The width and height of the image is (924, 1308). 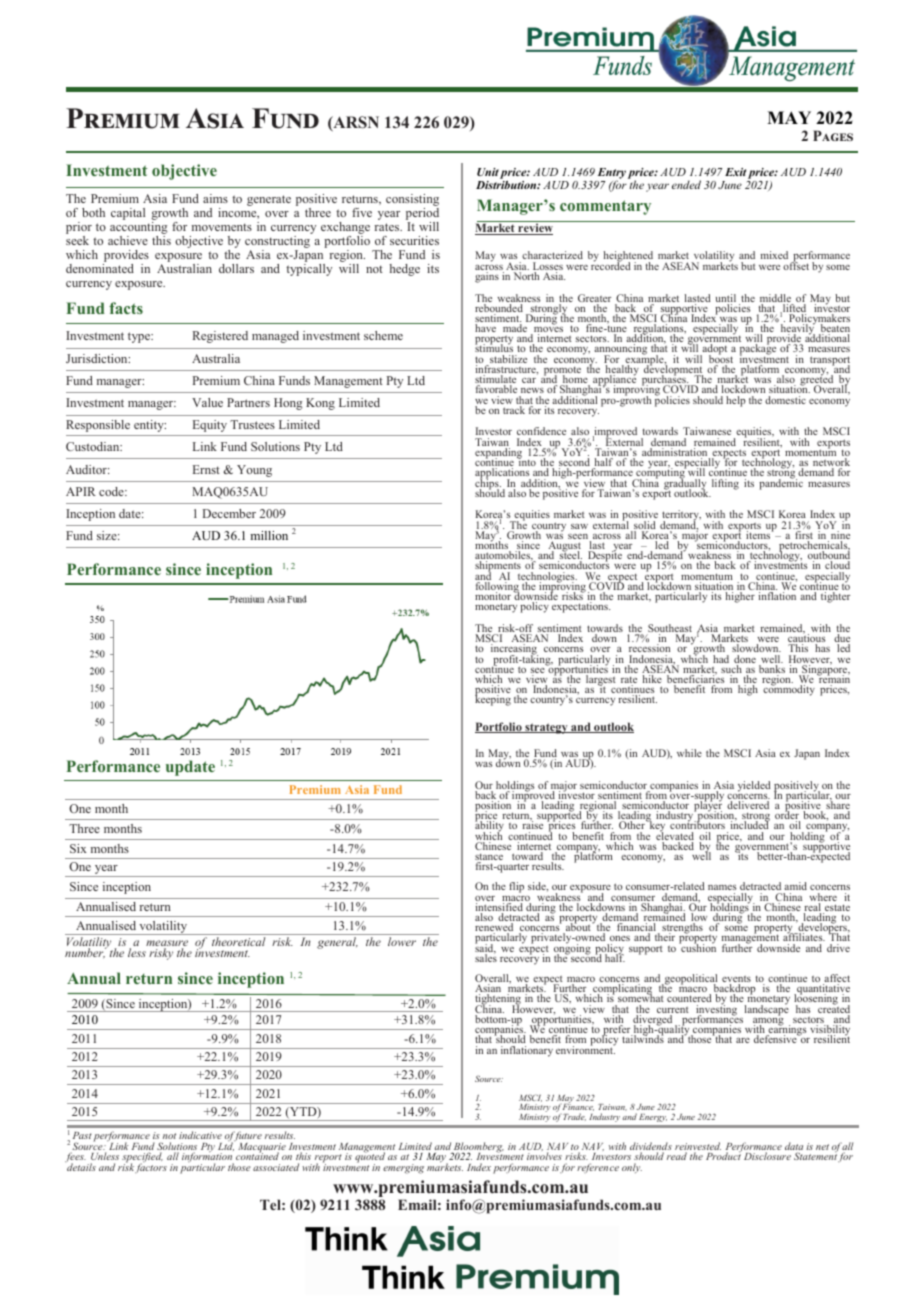 What do you see at coordinates (478, 1148) in the image?
I see `Bloomberg` at bounding box center [478, 1148].
